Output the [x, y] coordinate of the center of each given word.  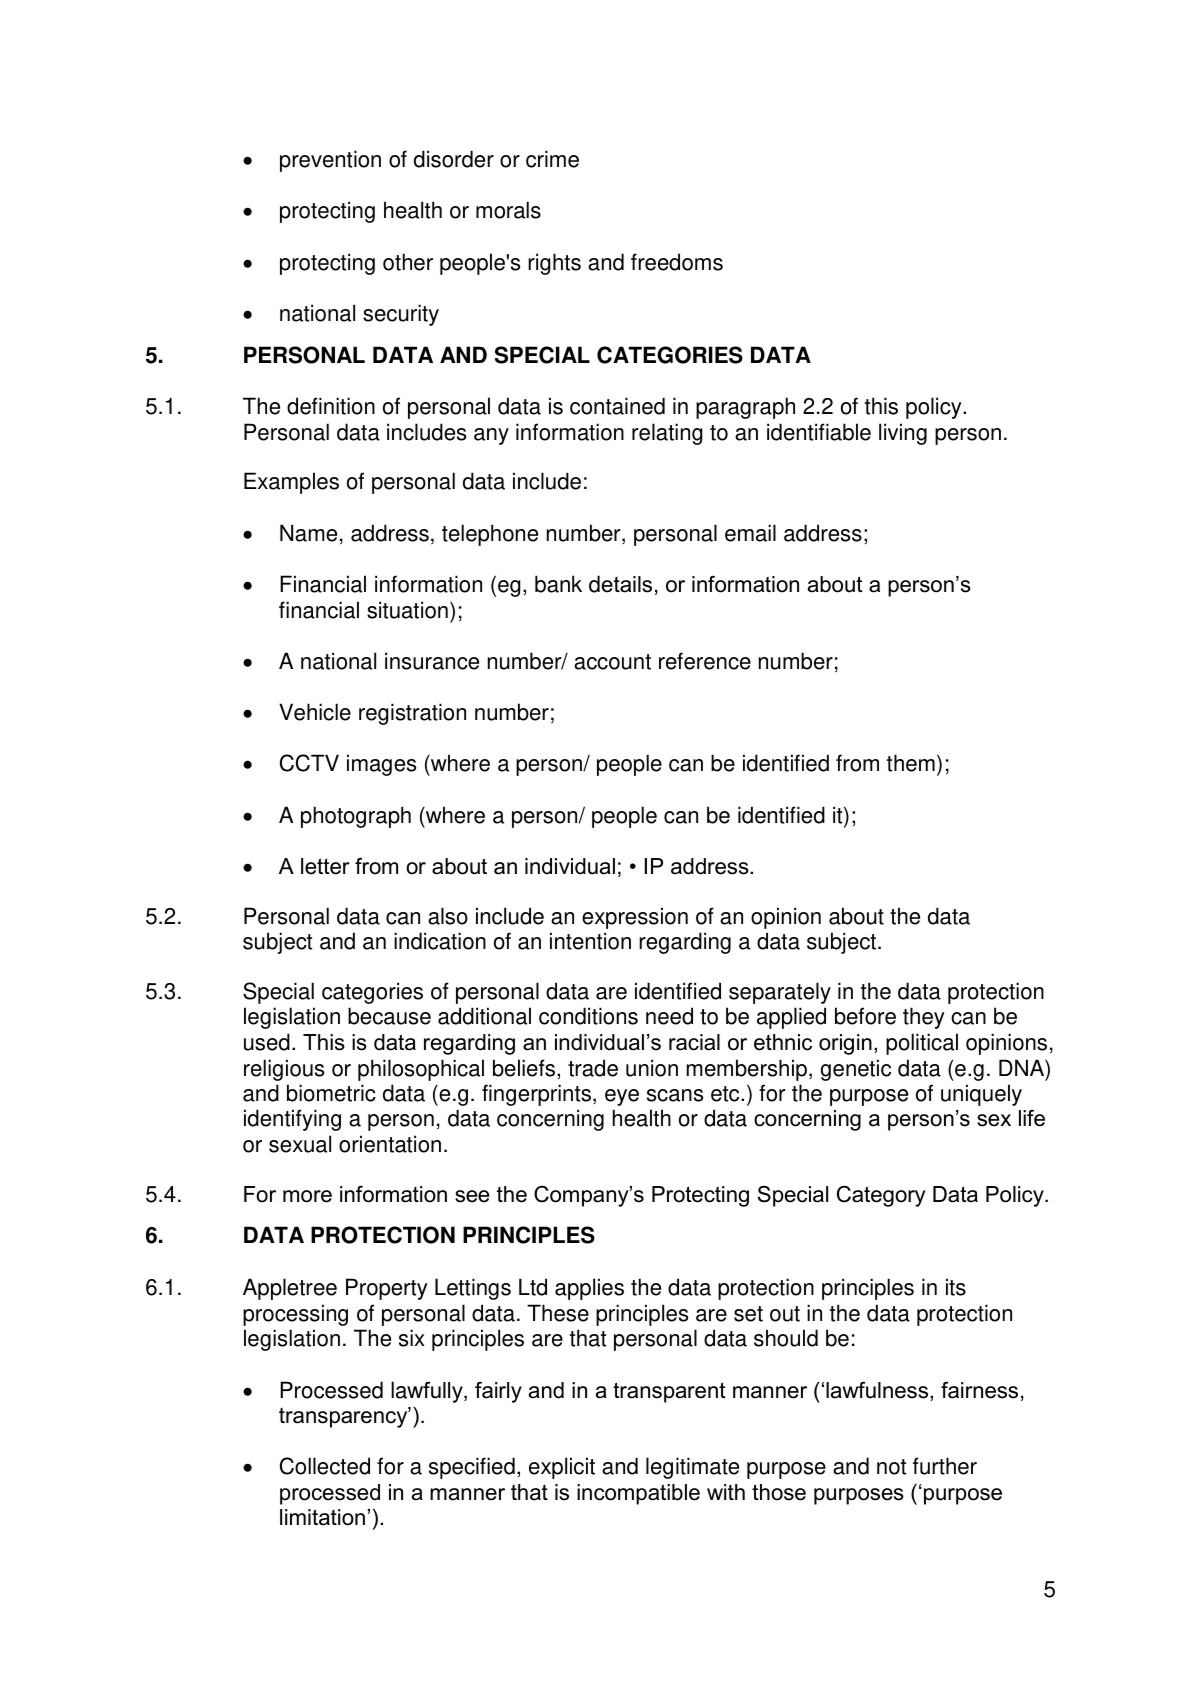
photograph [356, 817]
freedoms [677, 262]
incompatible [638, 1494]
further [945, 1466]
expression [635, 918]
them [911, 763]
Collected [325, 1466]
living [903, 434]
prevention [330, 161]
